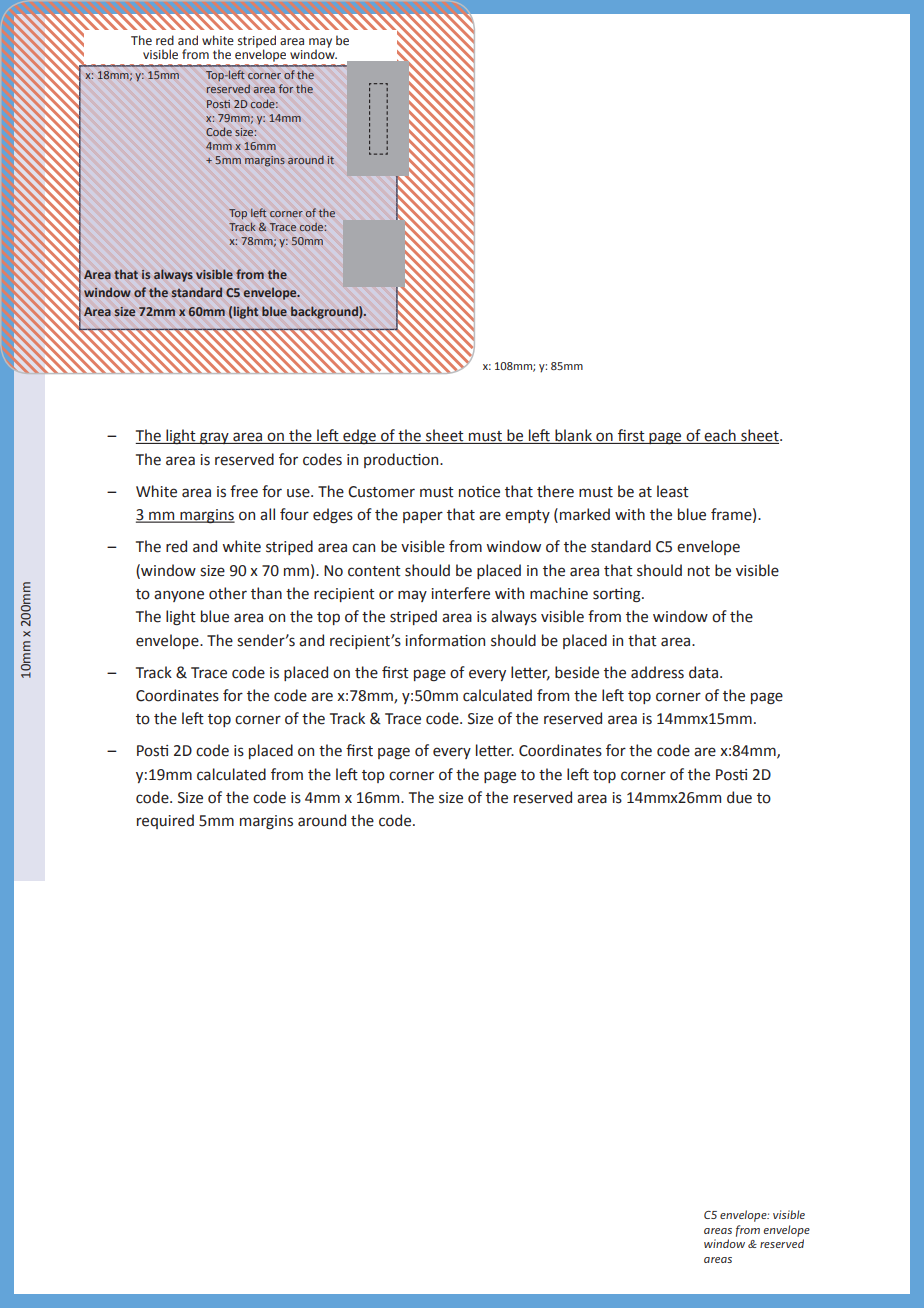 The width and height of the screenshot is (924, 1308). Describe the element at coordinates (423, 517) in the screenshot. I see `paper` at that location.
